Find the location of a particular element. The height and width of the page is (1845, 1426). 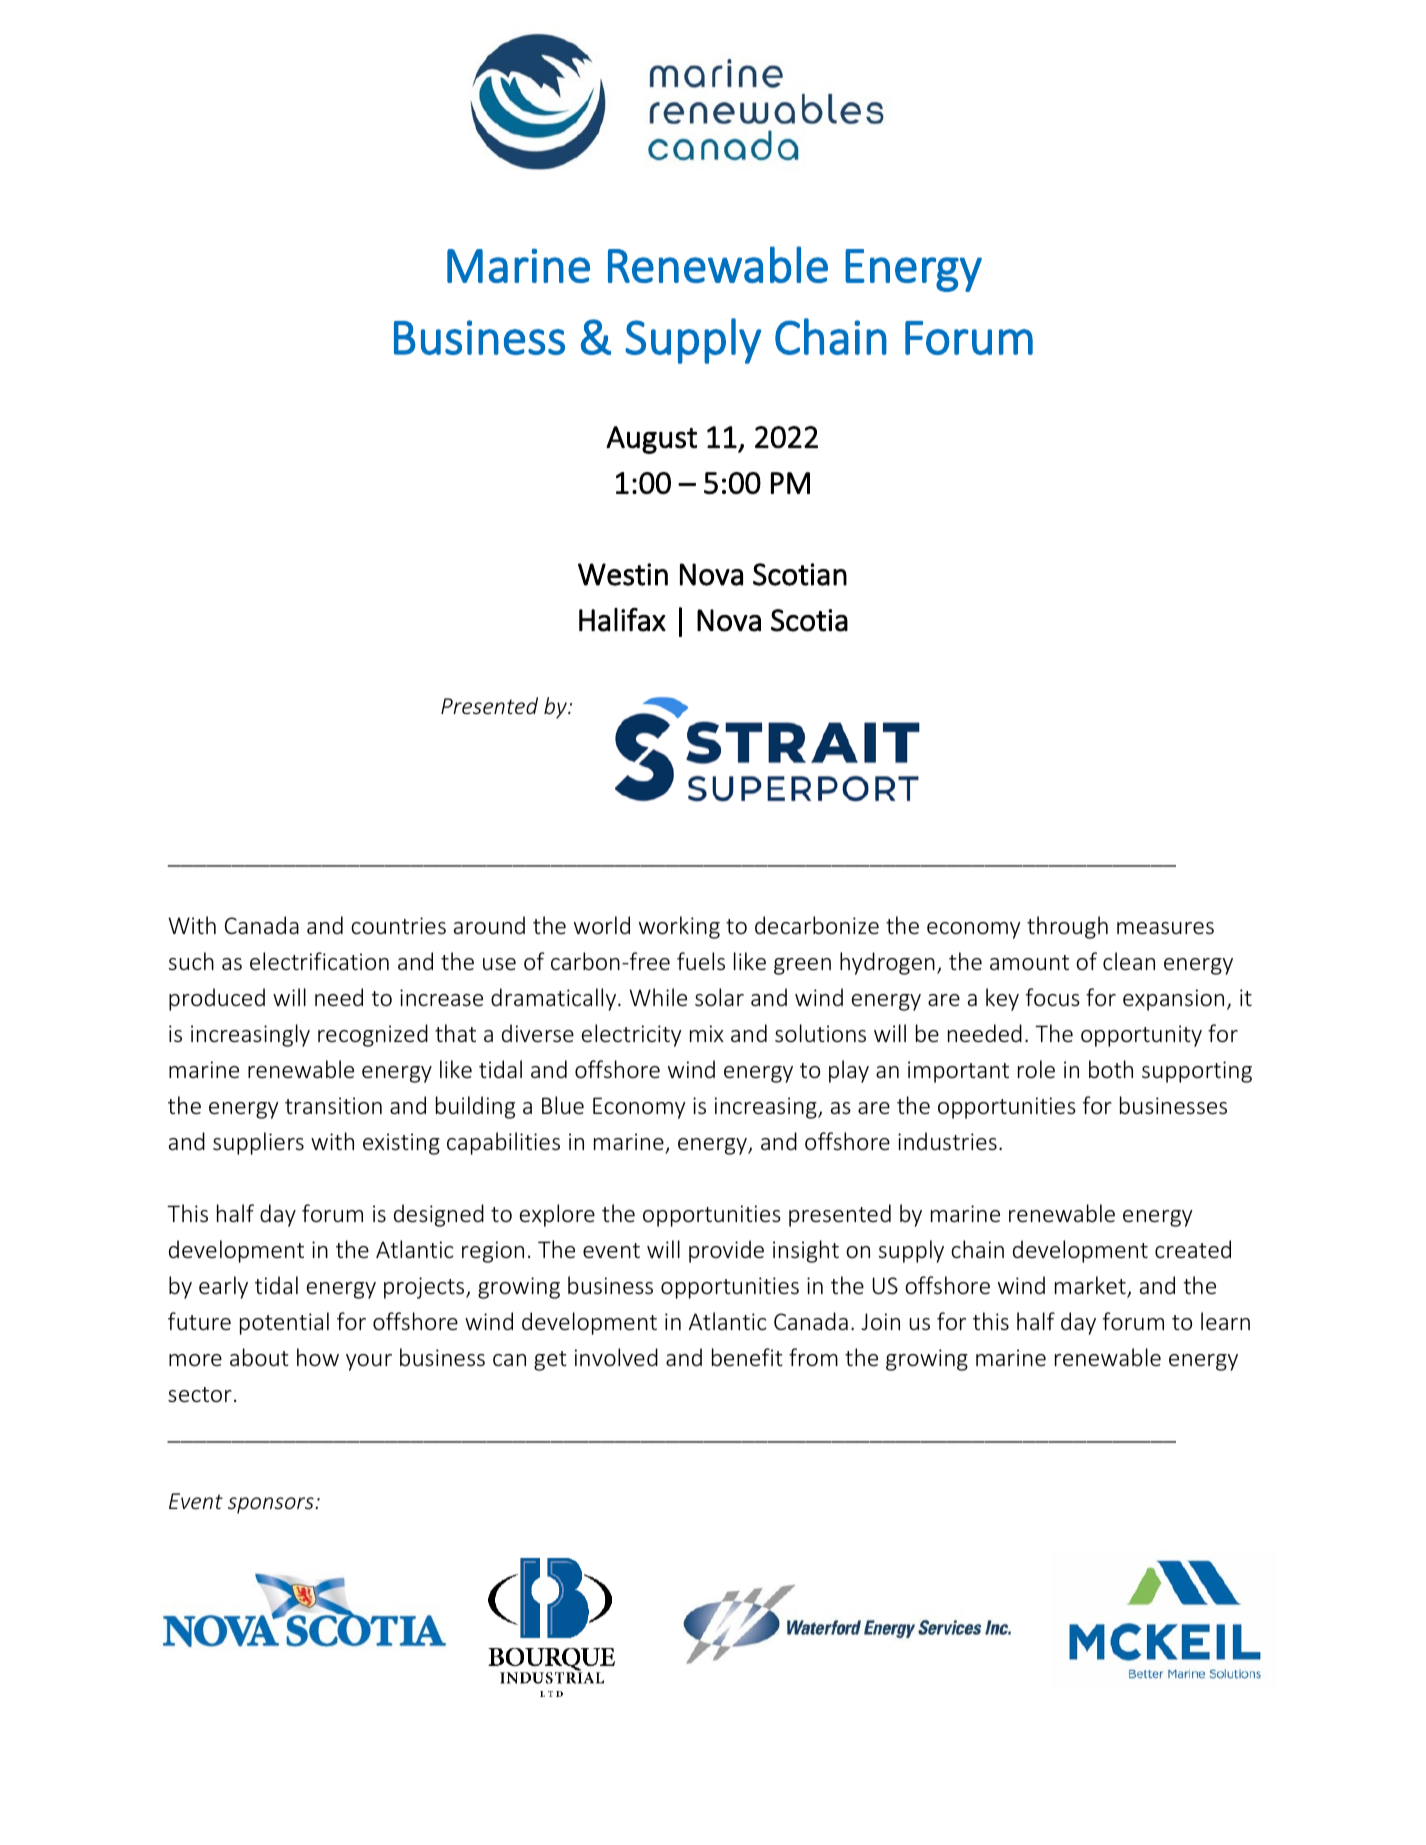

provide is located at coordinates (726, 1251).
